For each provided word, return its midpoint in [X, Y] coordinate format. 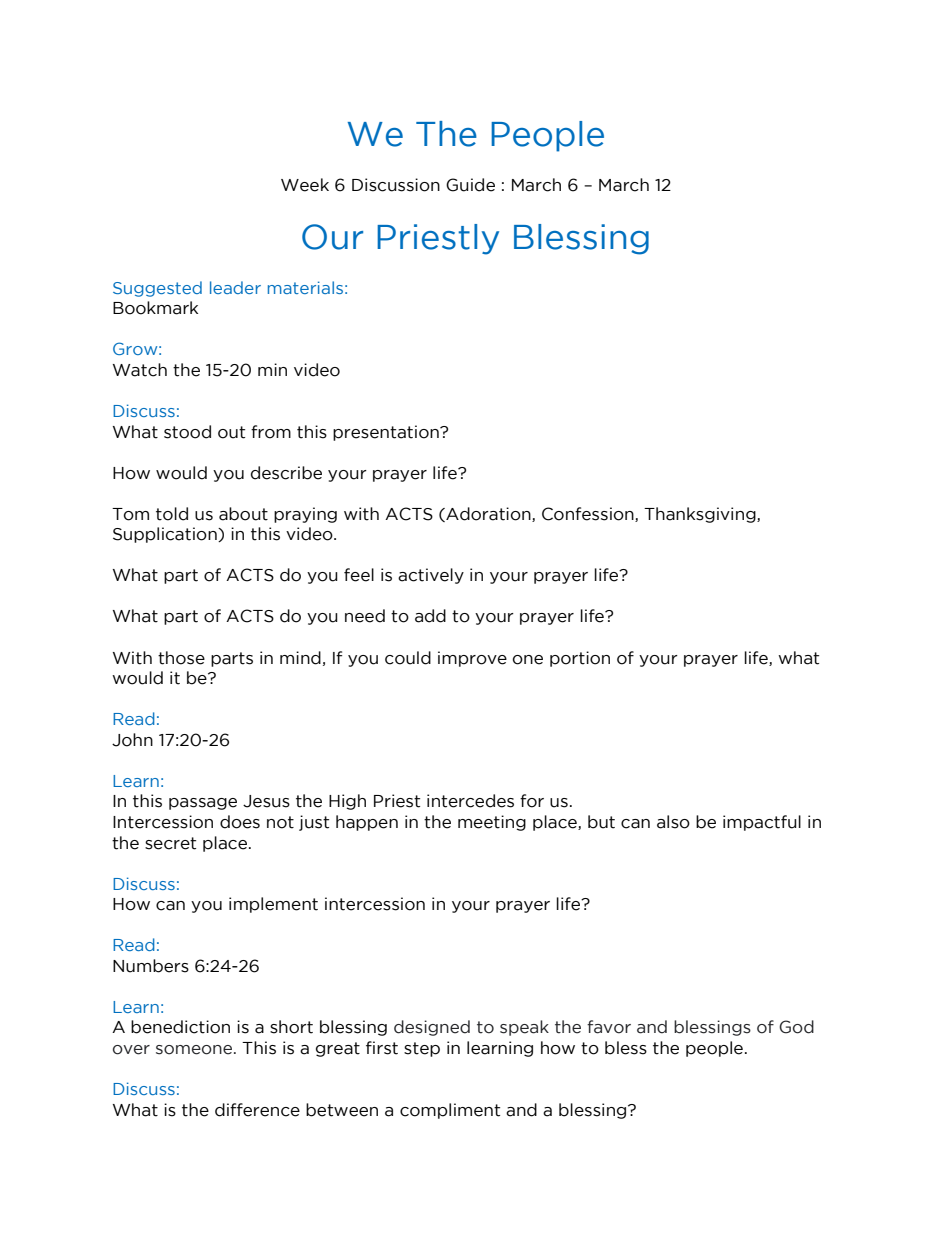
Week [305, 185]
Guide [470, 185]
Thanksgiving [701, 515]
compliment [450, 1111]
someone [195, 1050]
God [796, 1027]
